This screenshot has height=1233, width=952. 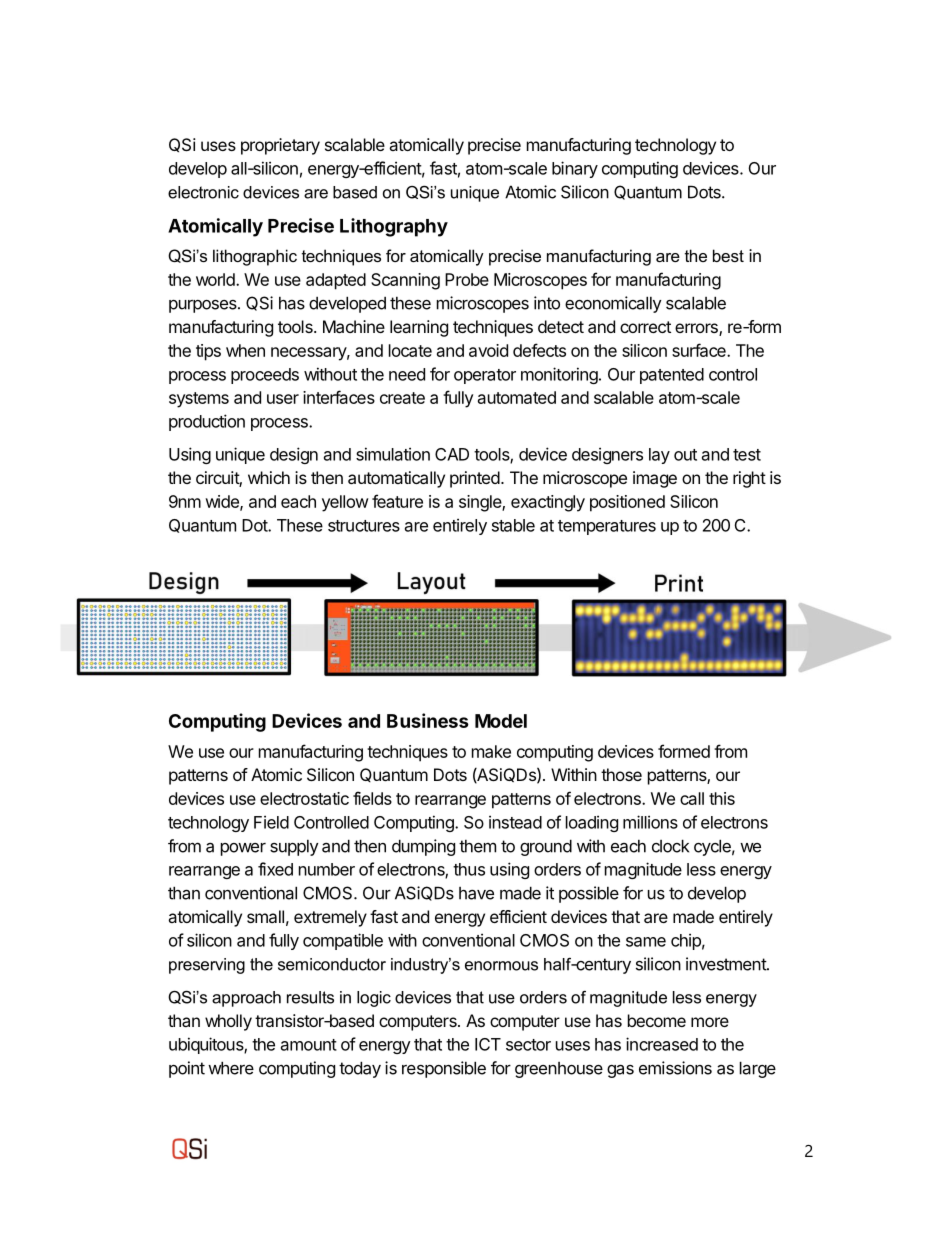 I want to click on proprietary, so click(x=280, y=146).
